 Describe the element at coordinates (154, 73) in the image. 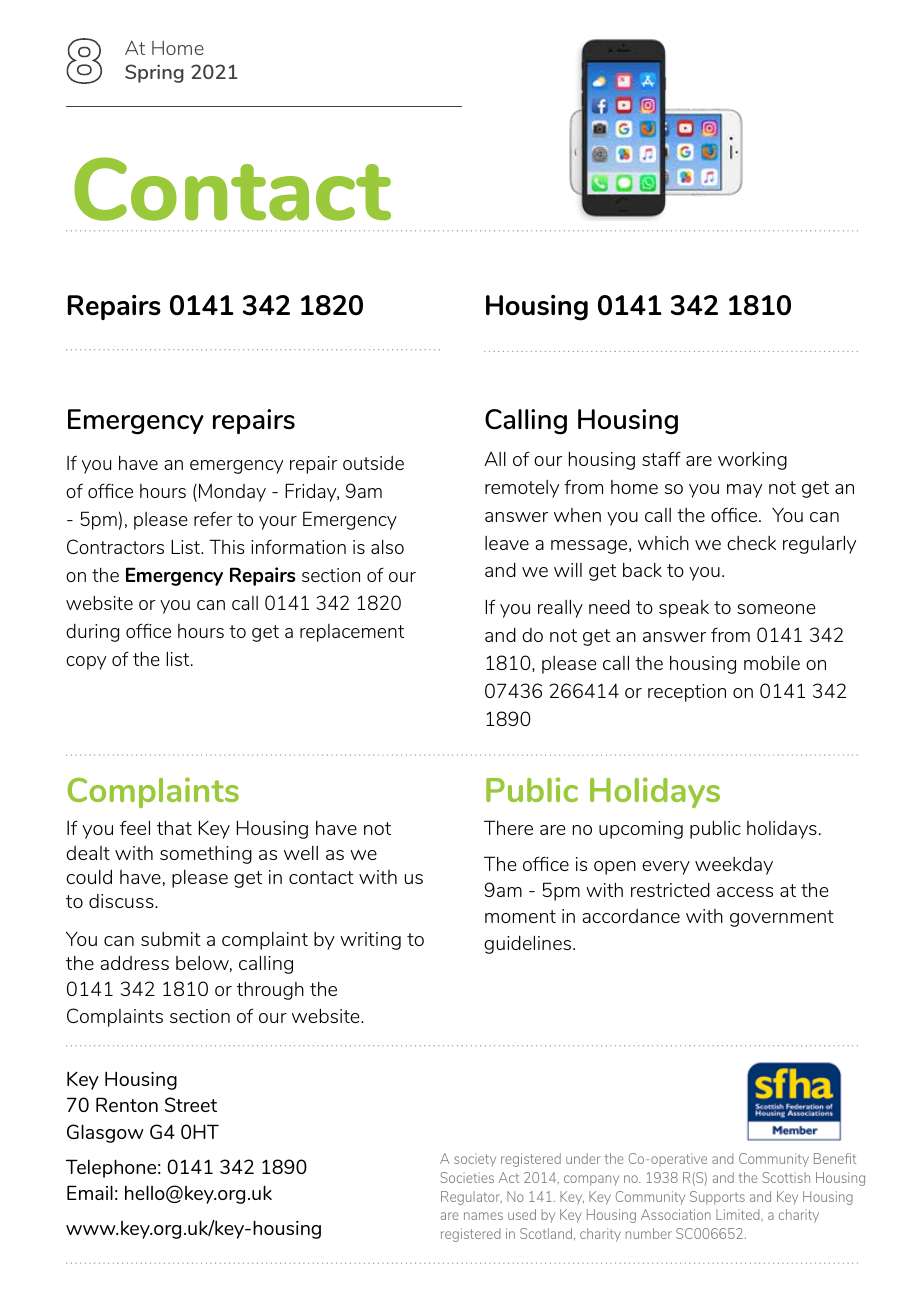

I see `Spring` at that location.
